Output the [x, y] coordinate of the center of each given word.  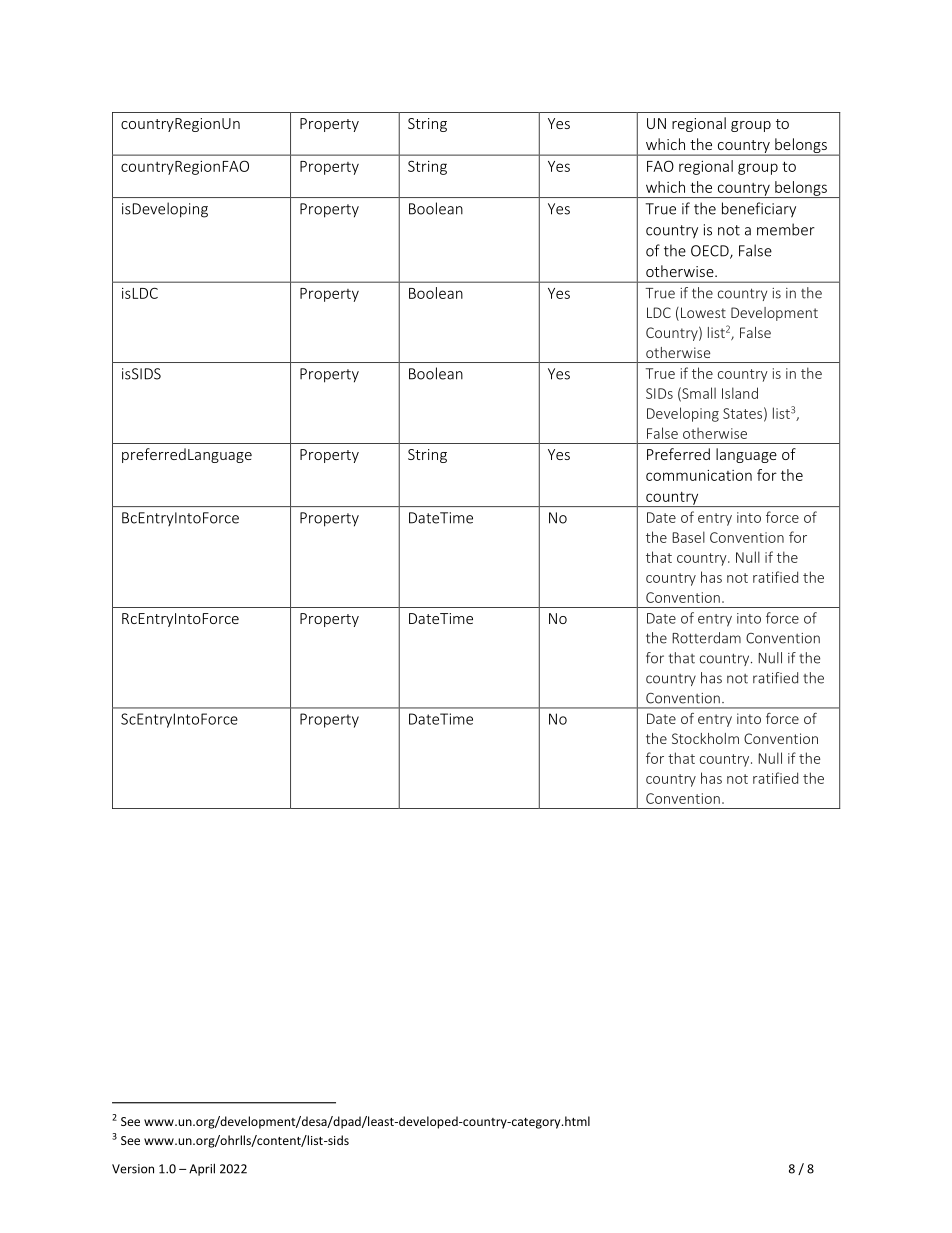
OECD [711, 252]
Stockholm [705, 738]
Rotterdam [706, 638]
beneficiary [759, 210]
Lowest [703, 312]
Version [133, 1169]
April [202, 1169]
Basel [688, 537]
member [786, 229]
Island [740, 393]
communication [699, 475]
